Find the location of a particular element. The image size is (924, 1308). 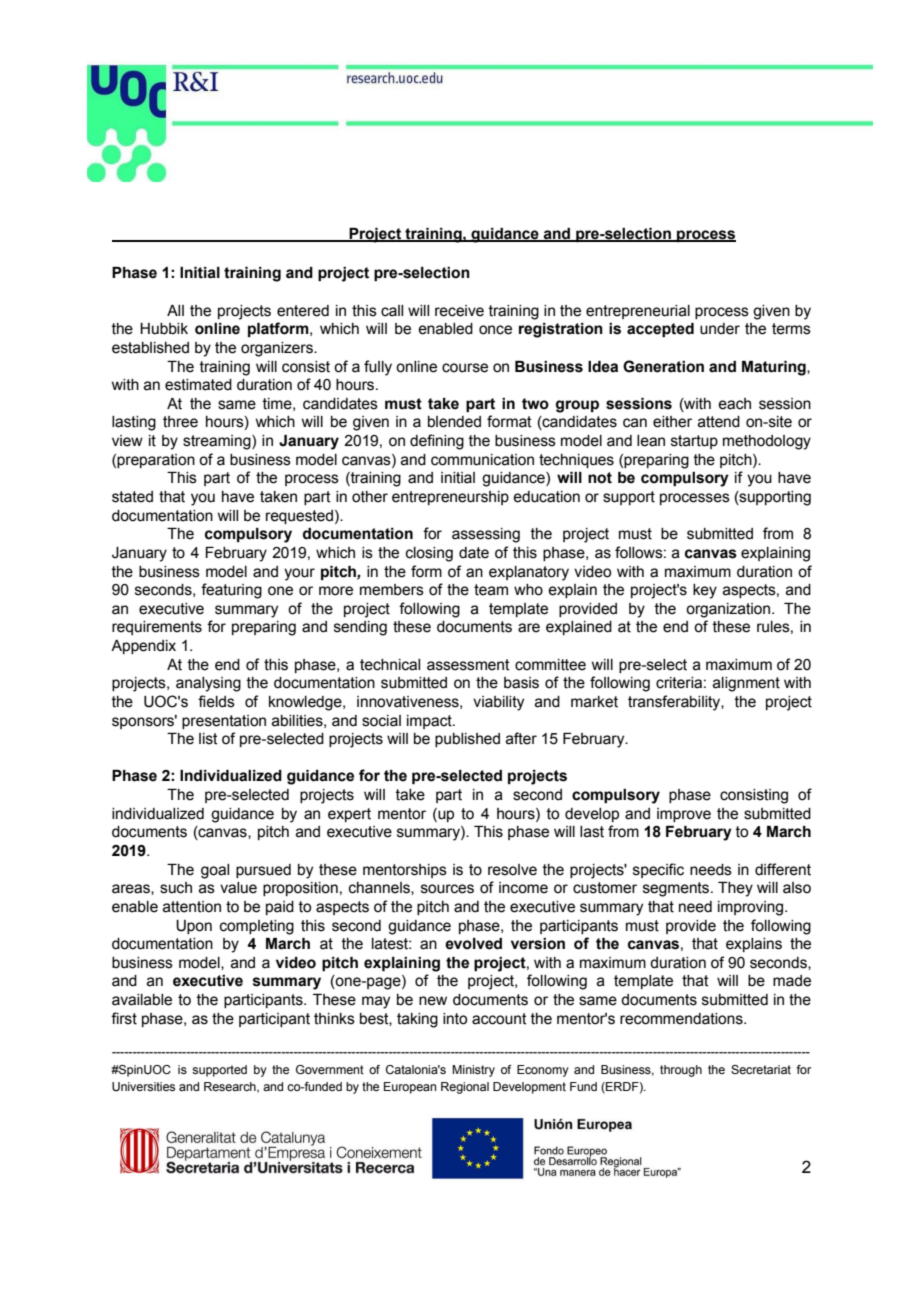

stated is located at coordinates (132, 497).
